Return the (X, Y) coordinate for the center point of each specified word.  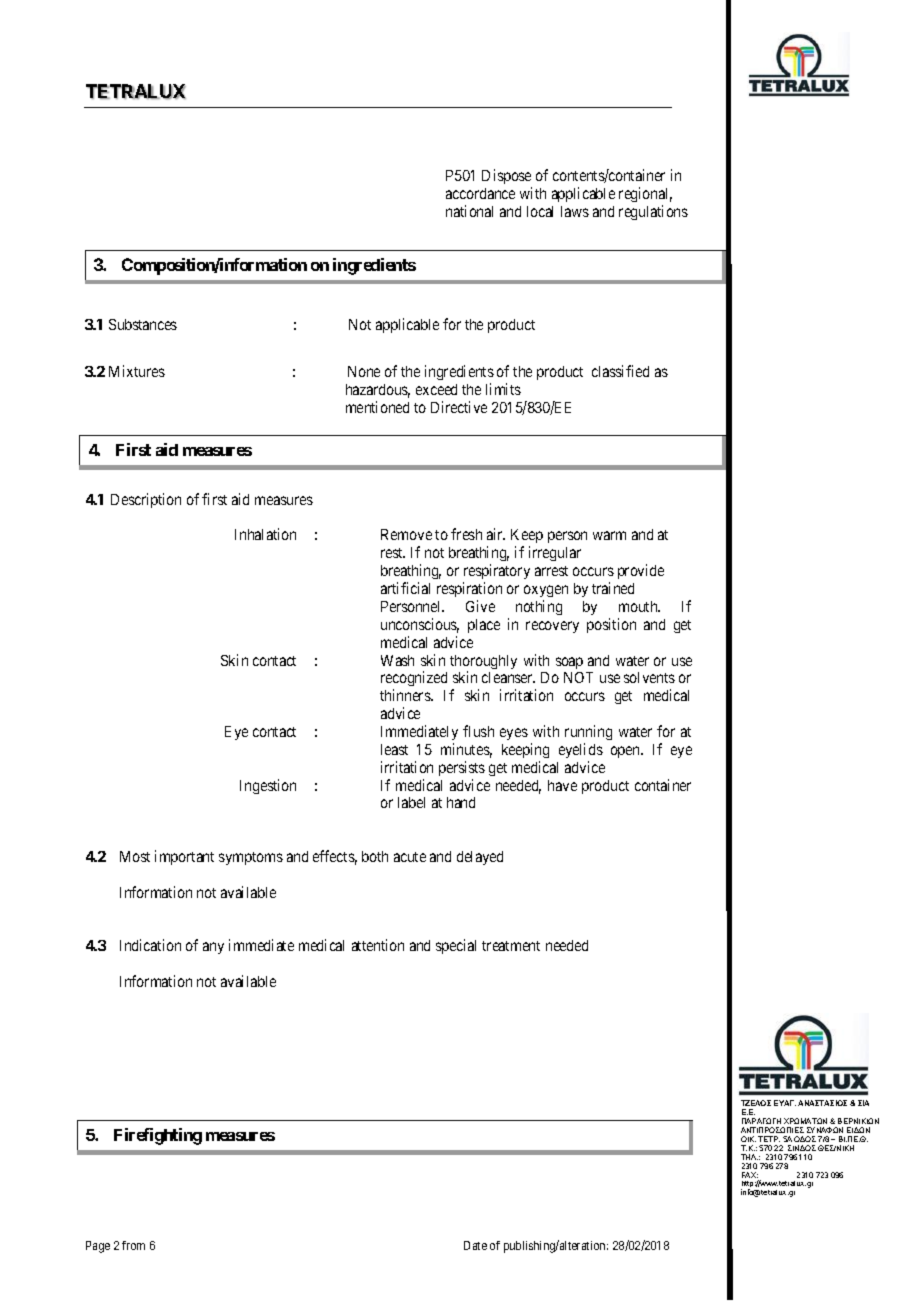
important (184, 857)
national (469, 211)
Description (146, 500)
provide (641, 571)
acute (410, 857)
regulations (653, 212)
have (562, 785)
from (133, 1245)
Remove (406, 534)
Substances (143, 324)
